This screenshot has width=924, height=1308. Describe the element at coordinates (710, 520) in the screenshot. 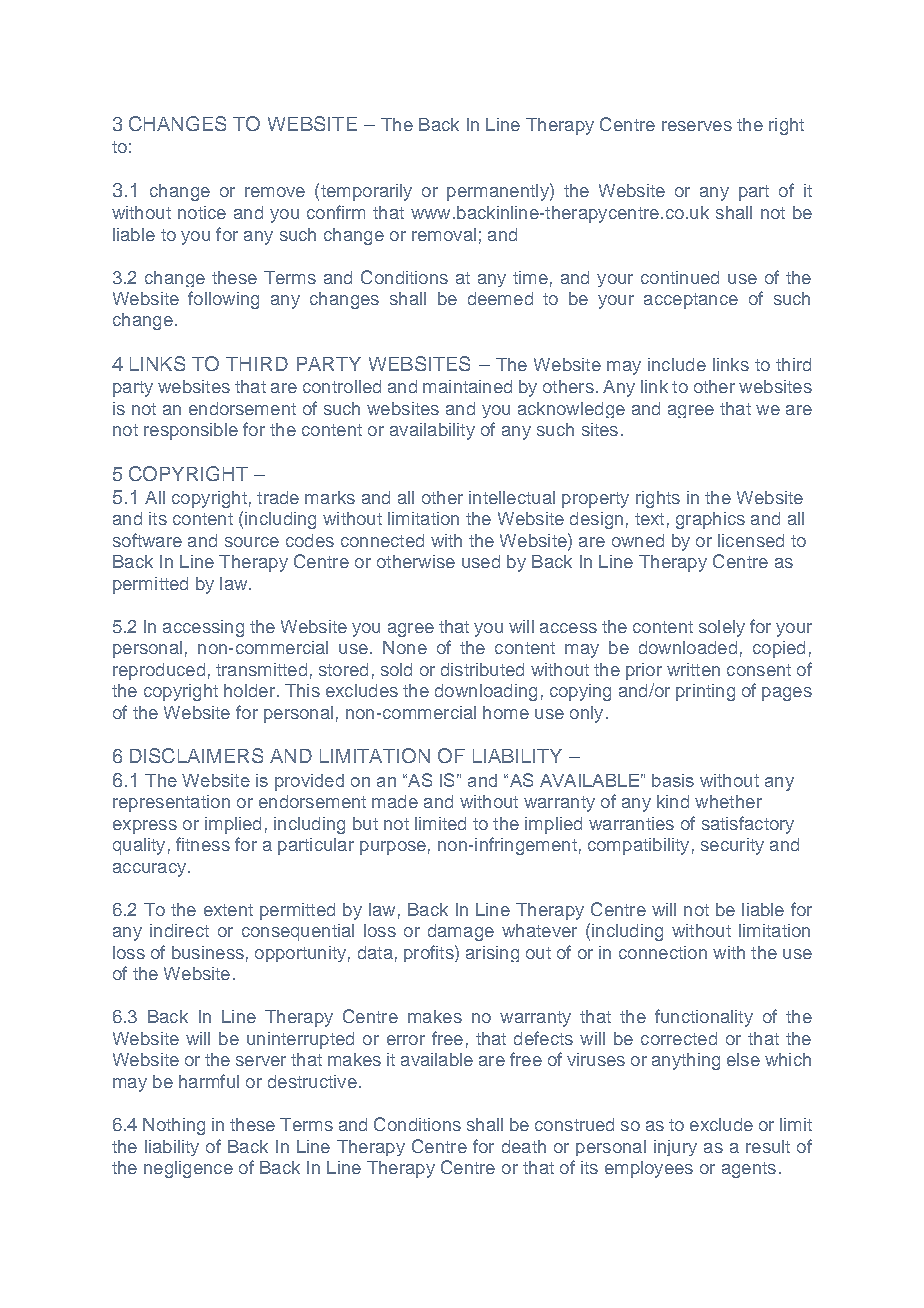

I see `graphics` at that location.
